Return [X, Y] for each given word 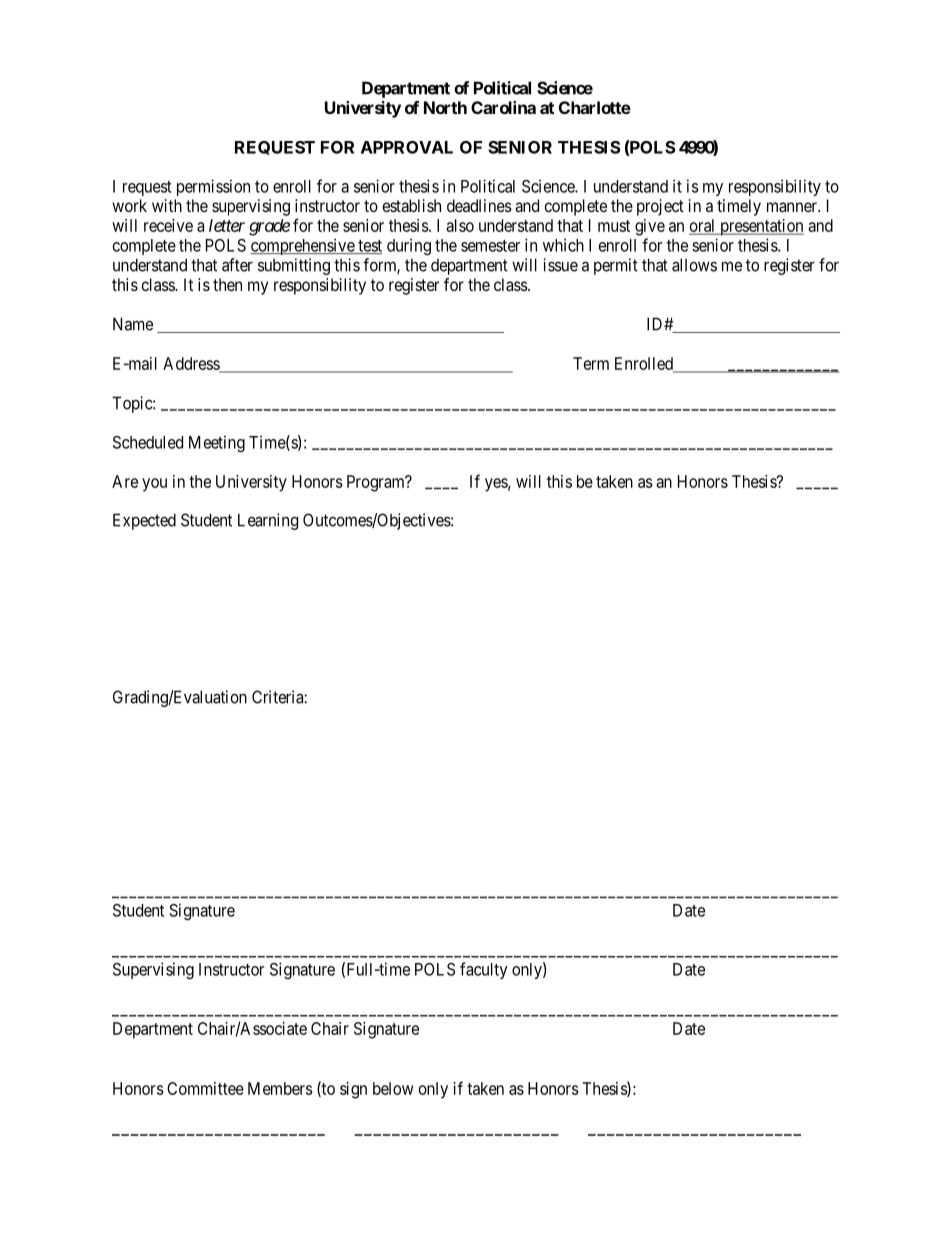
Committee [205, 1088]
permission [213, 187]
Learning [268, 521]
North [445, 107]
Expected [144, 521]
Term [591, 363]
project [660, 207]
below [393, 1088]
